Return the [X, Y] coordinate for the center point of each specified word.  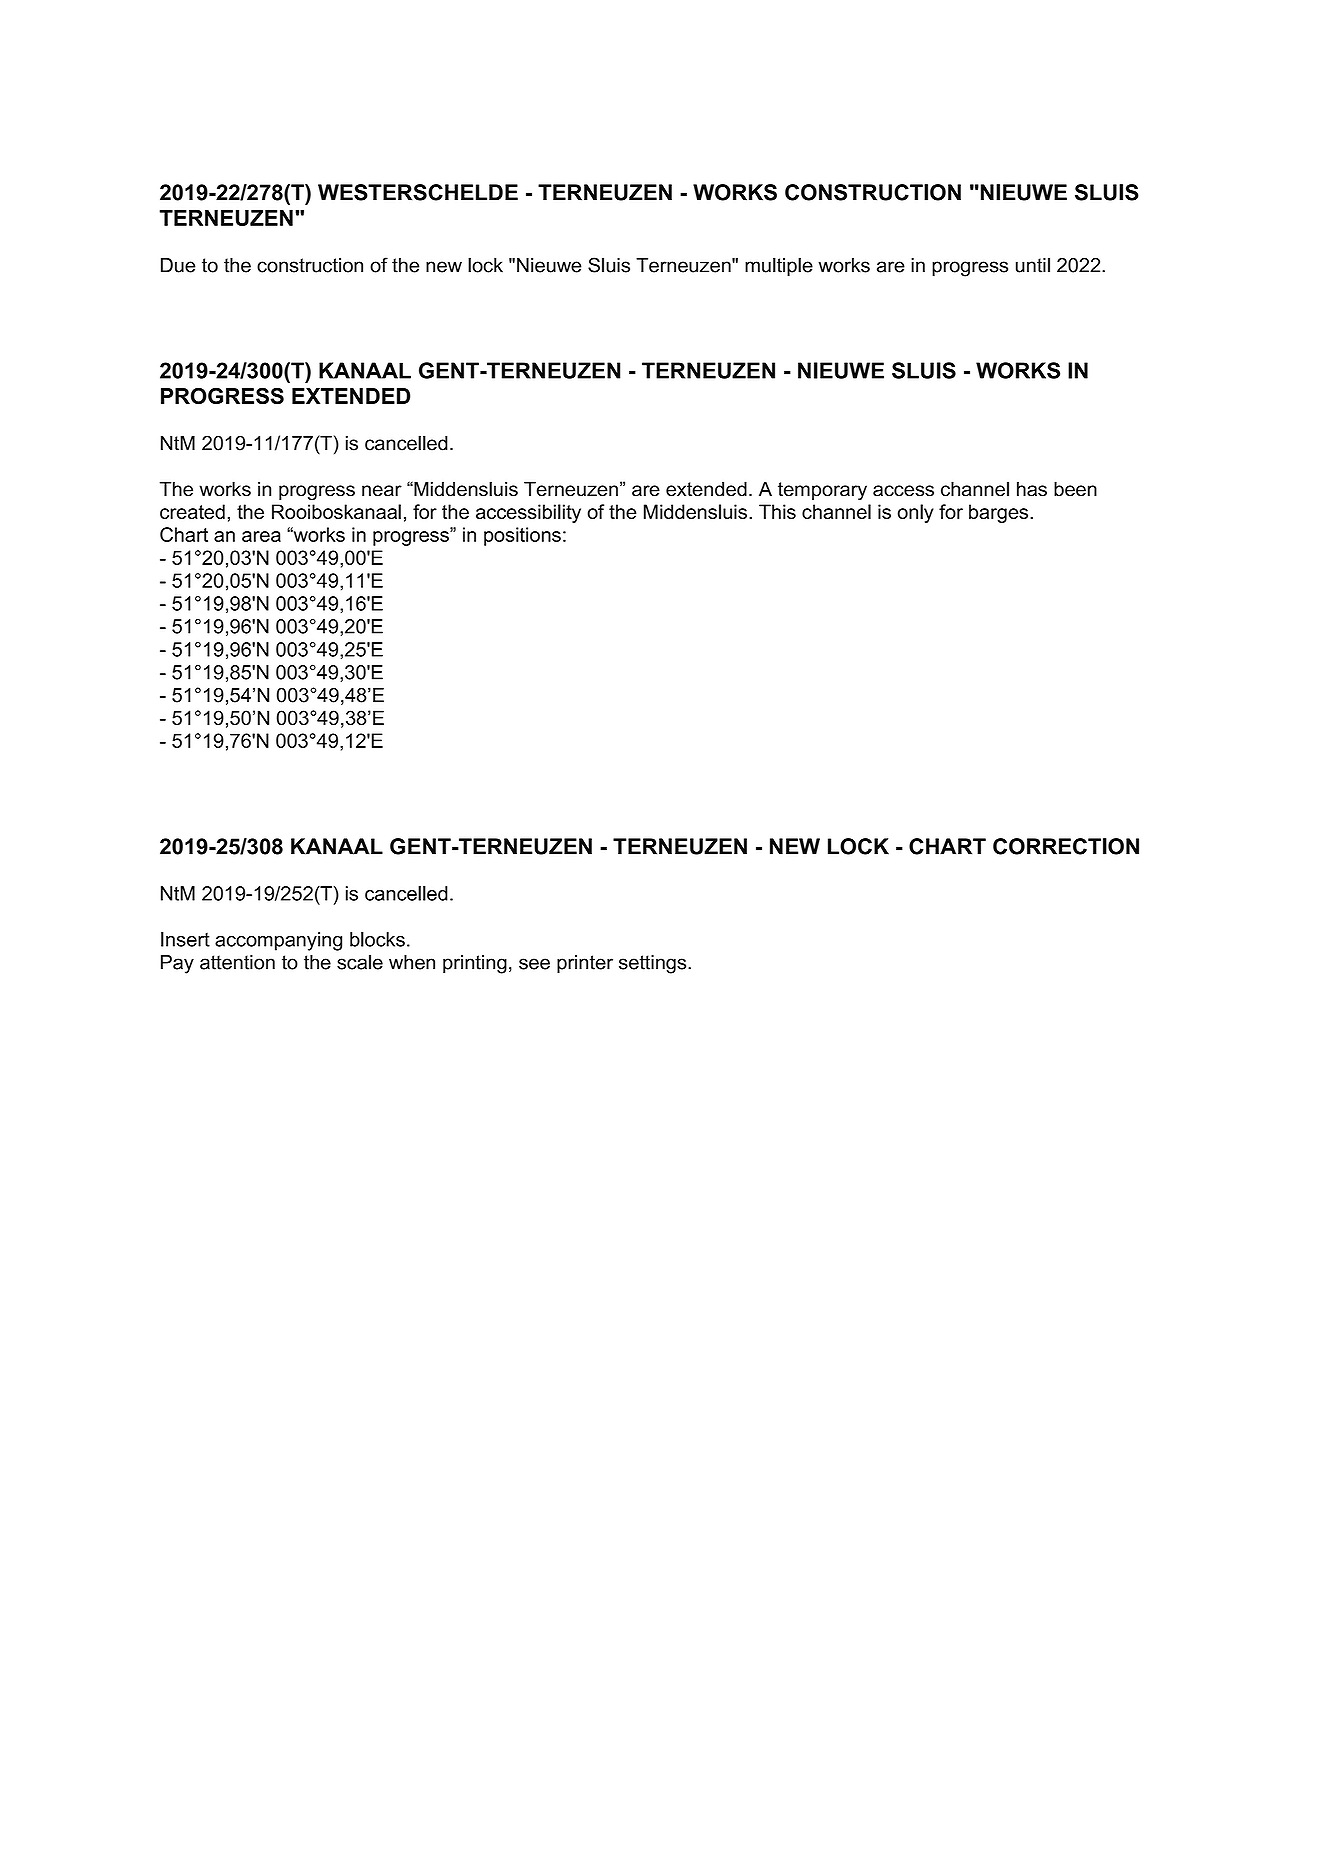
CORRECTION [1066, 846]
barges [1000, 513]
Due [178, 265]
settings [654, 964]
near [382, 491]
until [1033, 265]
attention [237, 962]
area [261, 536]
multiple [779, 266]
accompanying [278, 941]
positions [522, 536]
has [1032, 489]
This [777, 511]
